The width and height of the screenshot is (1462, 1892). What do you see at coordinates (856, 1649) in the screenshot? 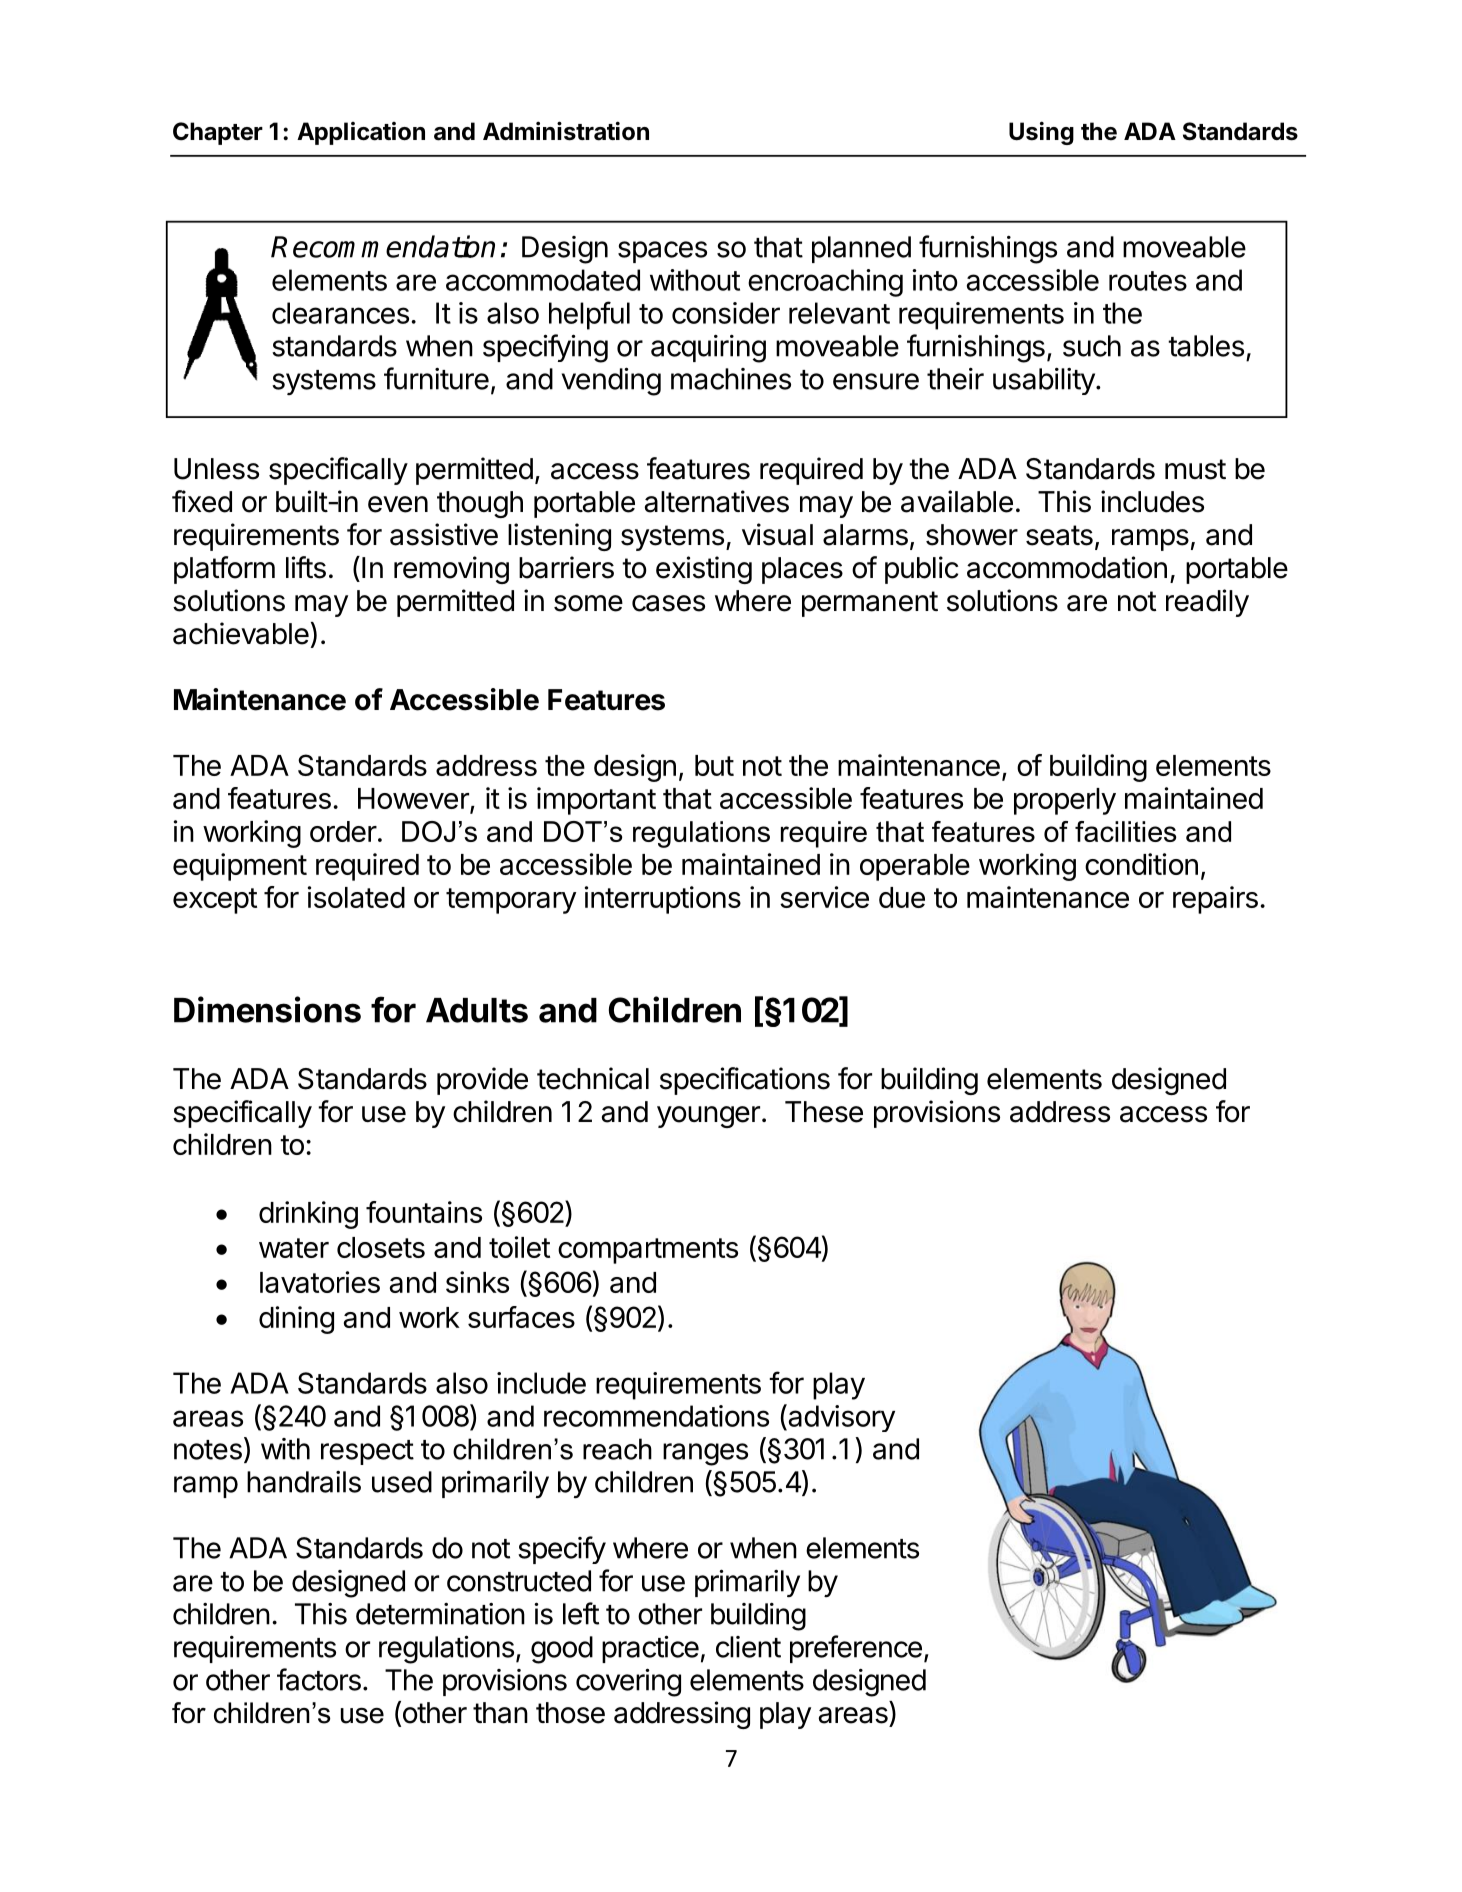
I see `preference` at bounding box center [856, 1649].
